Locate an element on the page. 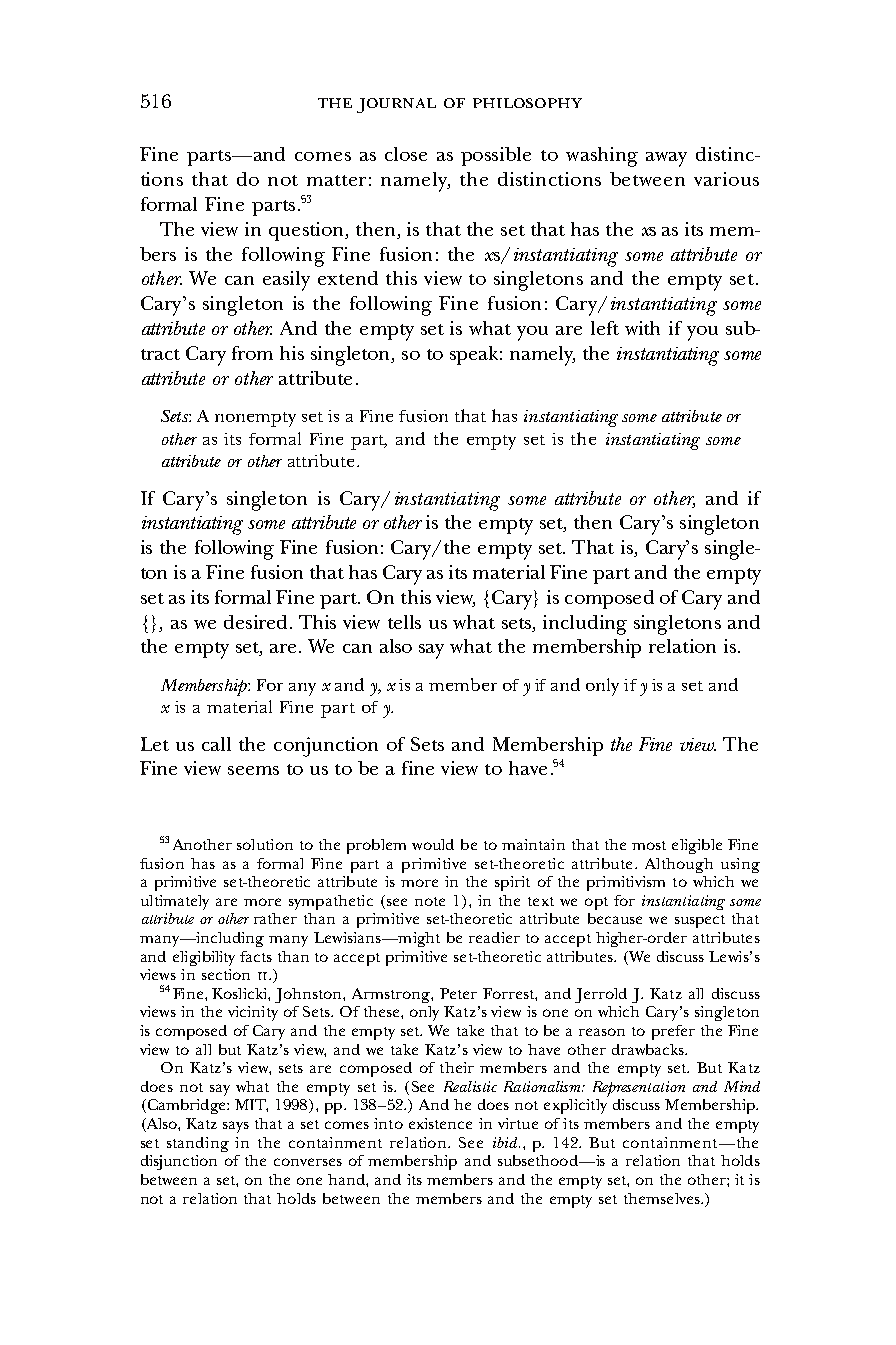  existence is located at coordinates (440, 1123).
